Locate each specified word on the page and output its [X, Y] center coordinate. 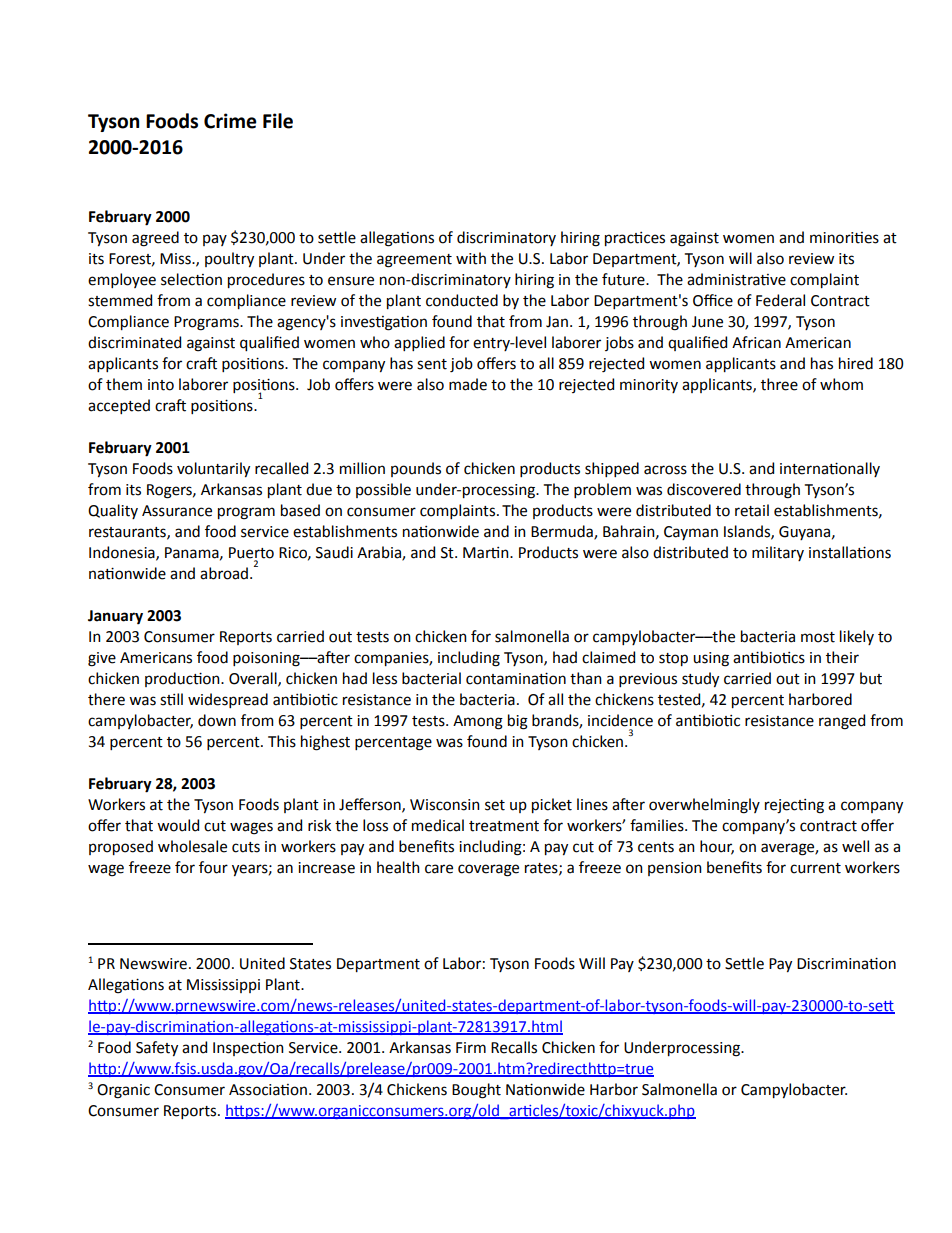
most [818, 637]
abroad [224, 573]
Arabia [380, 553]
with [471, 258]
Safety [157, 1048]
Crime [230, 121]
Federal [780, 300]
